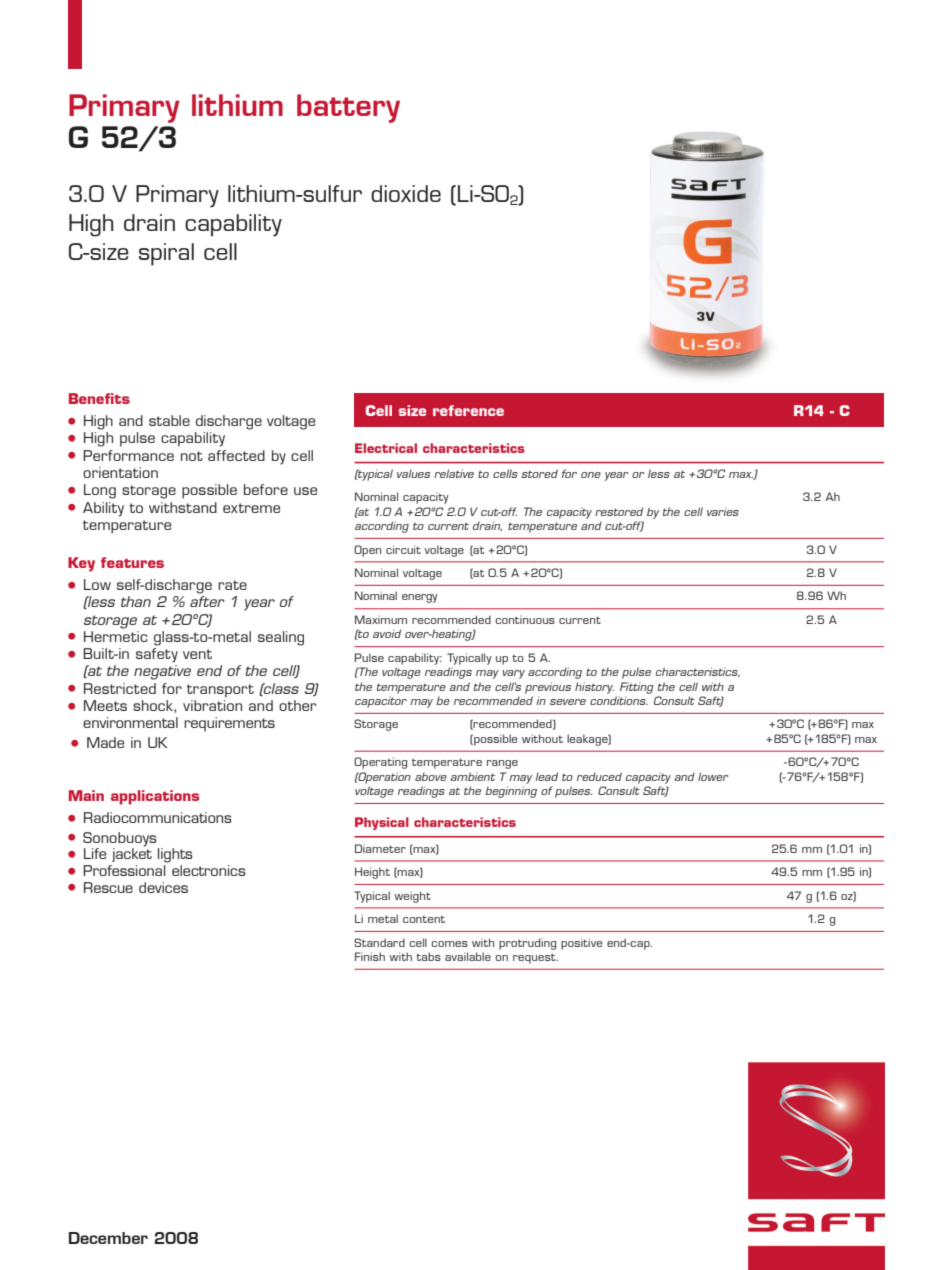  Describe the element at coordinates (637, 688) in the page. I see `Fitting` at that location.
